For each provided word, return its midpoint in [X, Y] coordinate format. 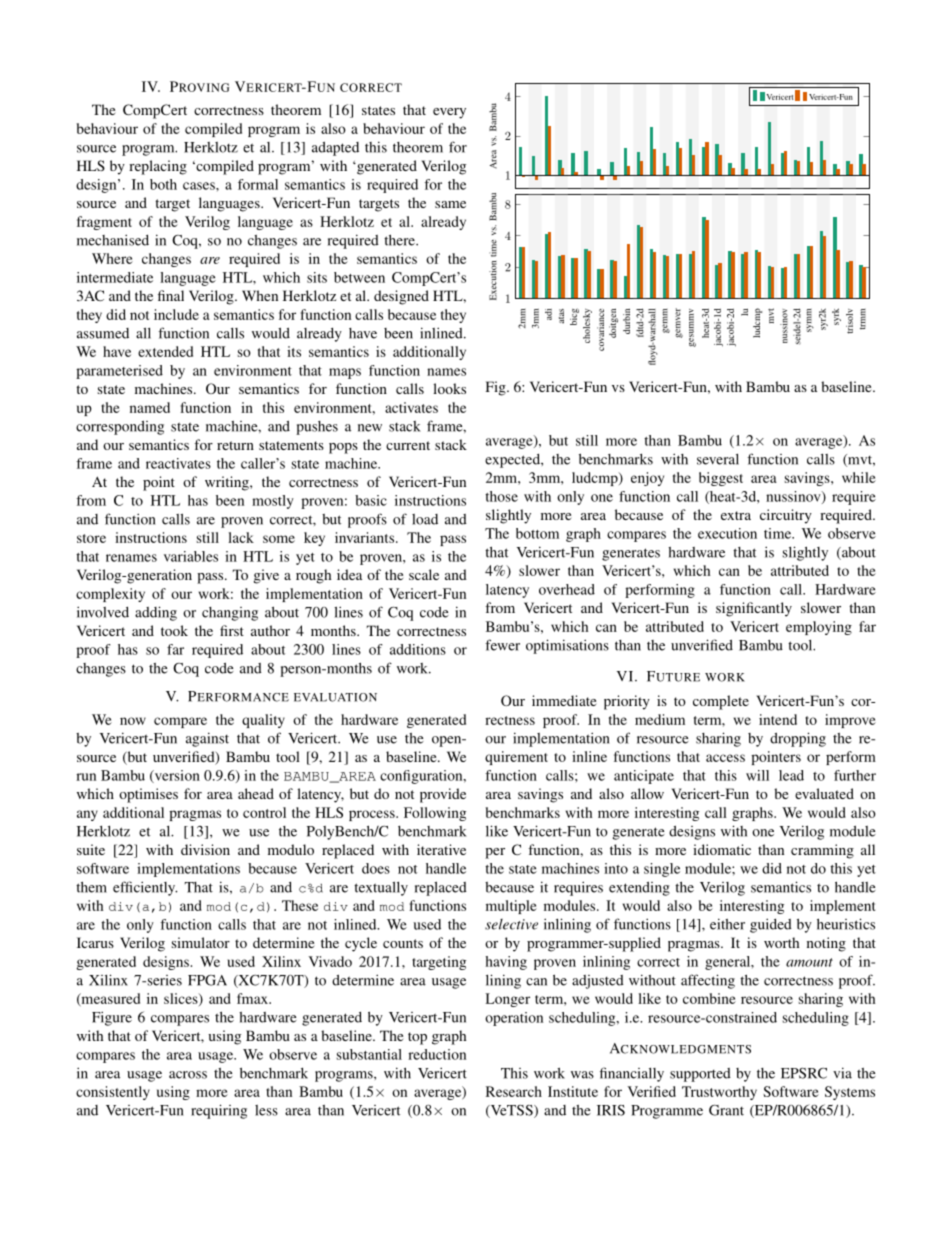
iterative [441, 849]
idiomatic [722, 849]
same [450, 204]
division [205, 849]
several [718, 459]
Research [514, 1091]
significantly [754, 609]
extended [165, 351]
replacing [158, 167]
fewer [502, 645]
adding [156, 613]
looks [449, 388]
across [188, 1075]
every [449, 113]
